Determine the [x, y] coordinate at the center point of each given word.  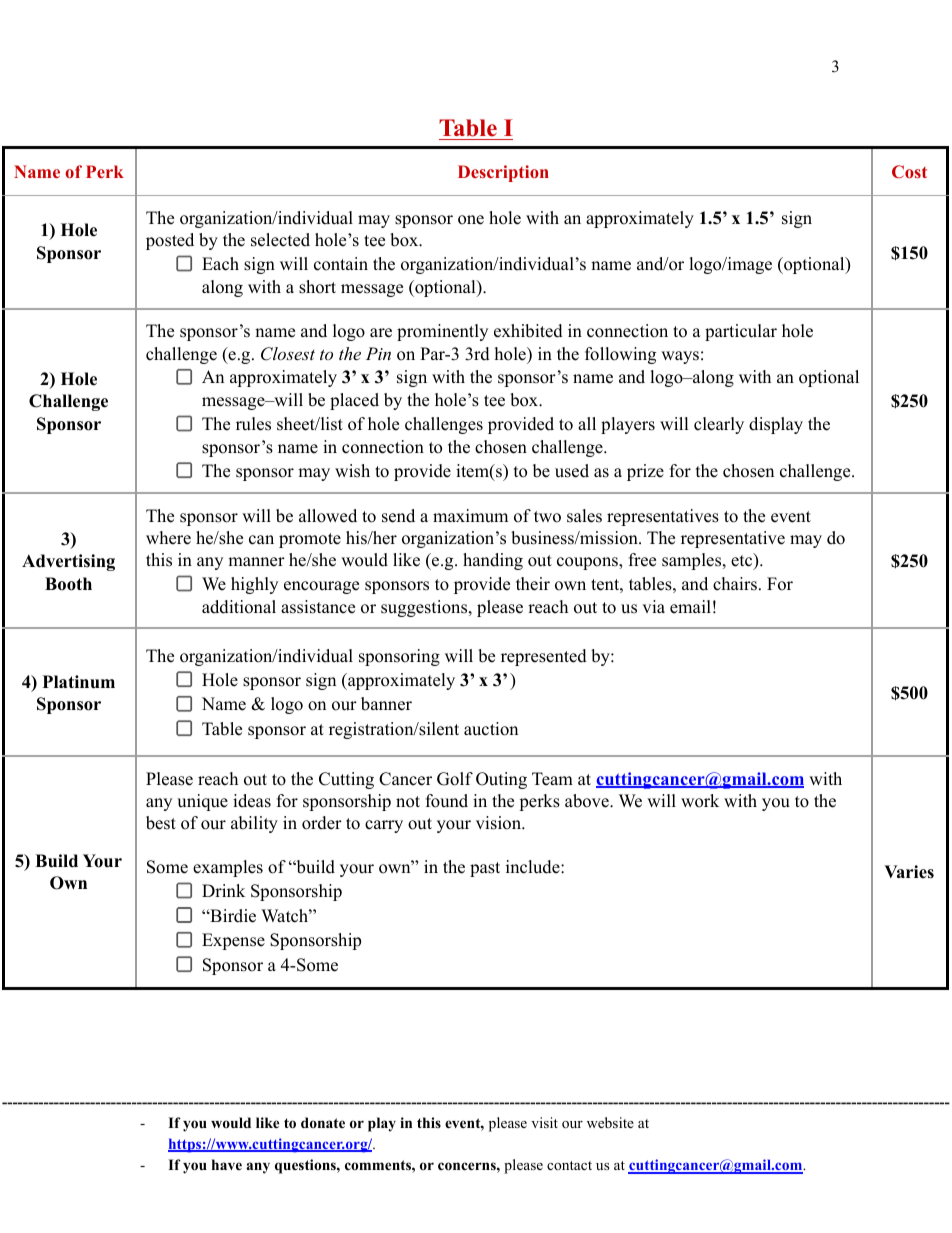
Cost [909, 171]
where [168, 538]
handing [493, 561]
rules [253, 424]
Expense [233, 941]
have [227, 1164]
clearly [719, 425]
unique [202, 802]
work [700, 801]
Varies [909, 872]
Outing [501, 780]
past [485, 869]
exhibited [528, 331]
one [471, 220]
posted [170, 241]
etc [742, 560]
